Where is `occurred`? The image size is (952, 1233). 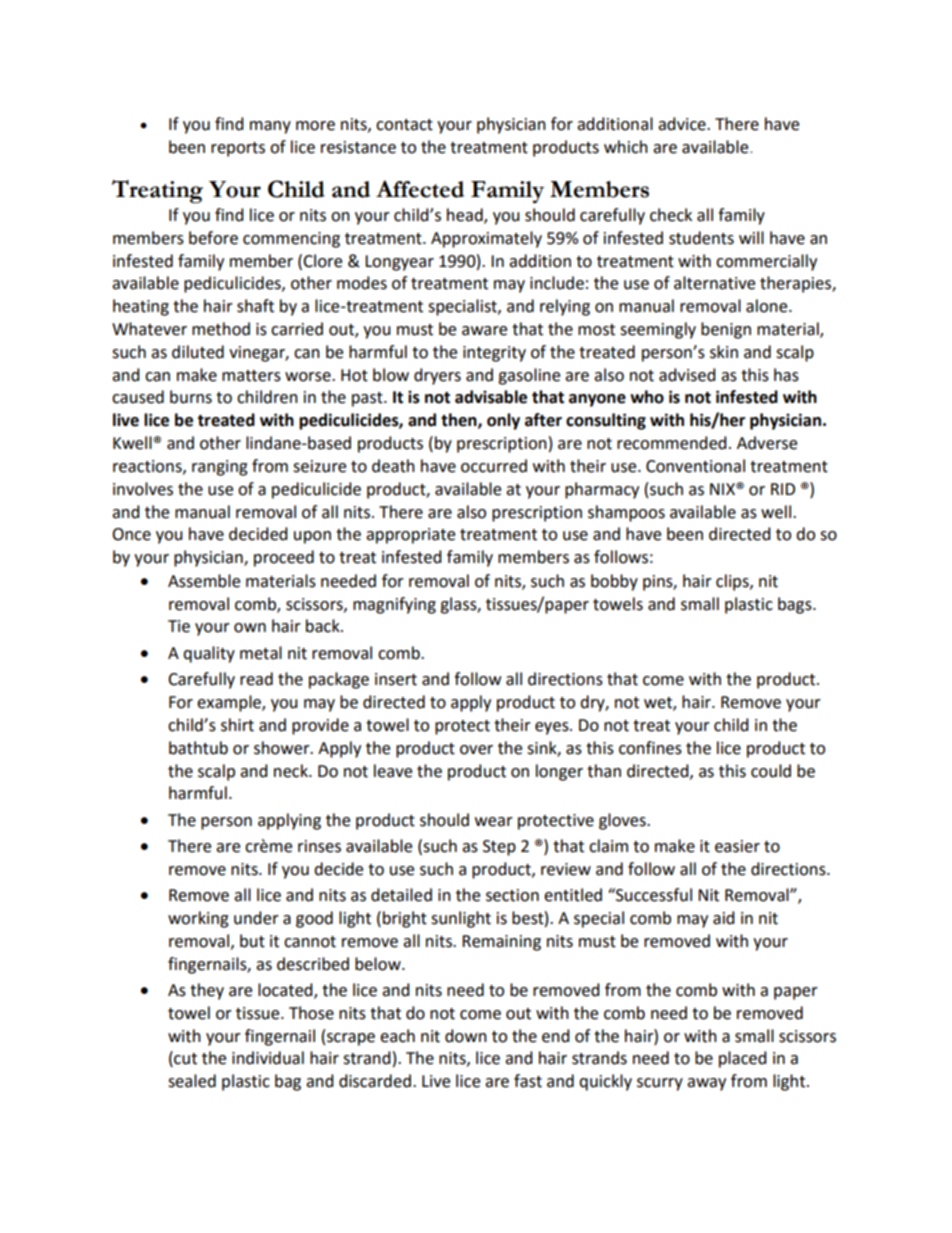
occurred is located at coordinates (494, 466).
